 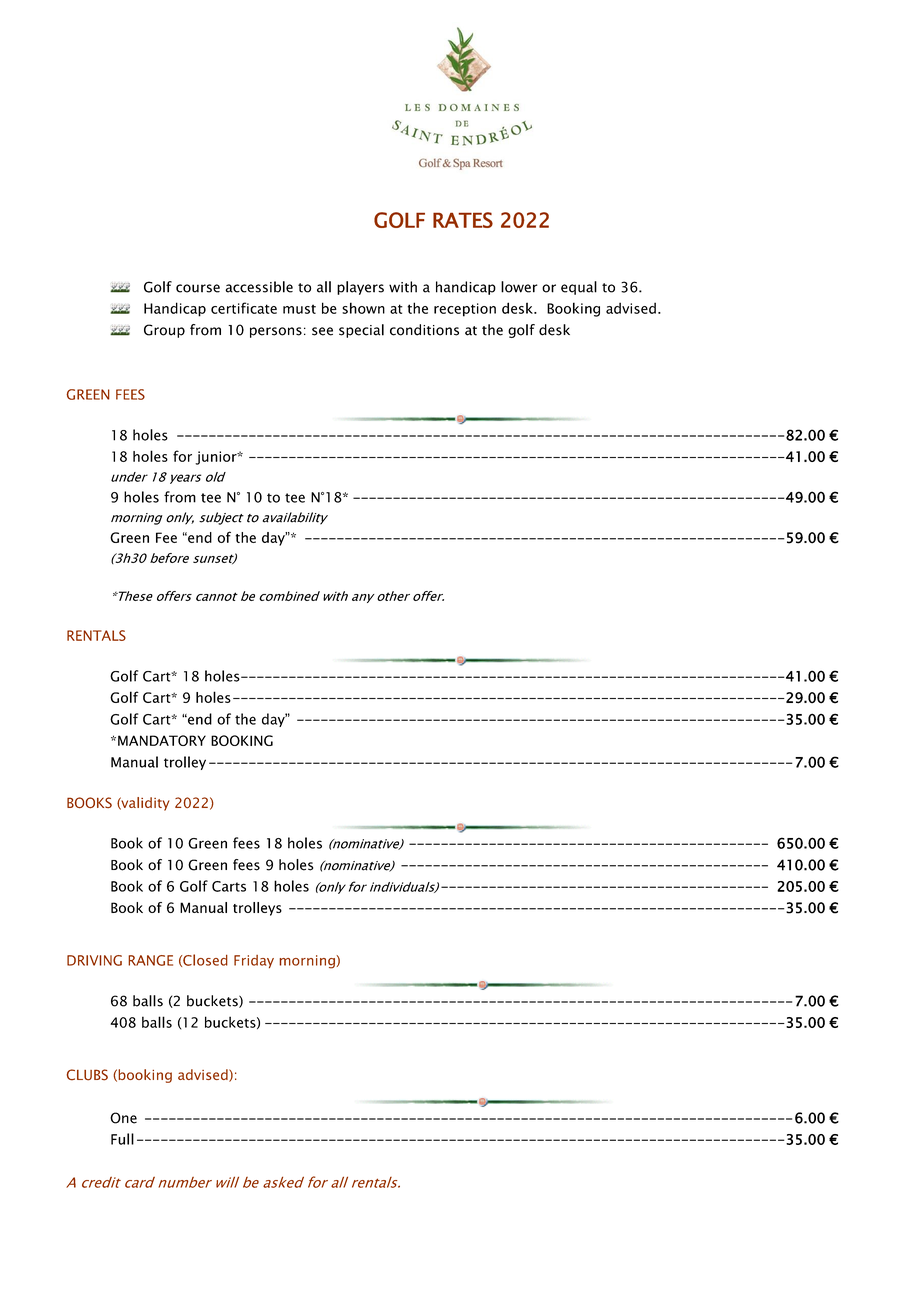 What do you see at coordinates (424, 330) in the screenshot?
I see `conditions` at bounding box center [424, 330].
